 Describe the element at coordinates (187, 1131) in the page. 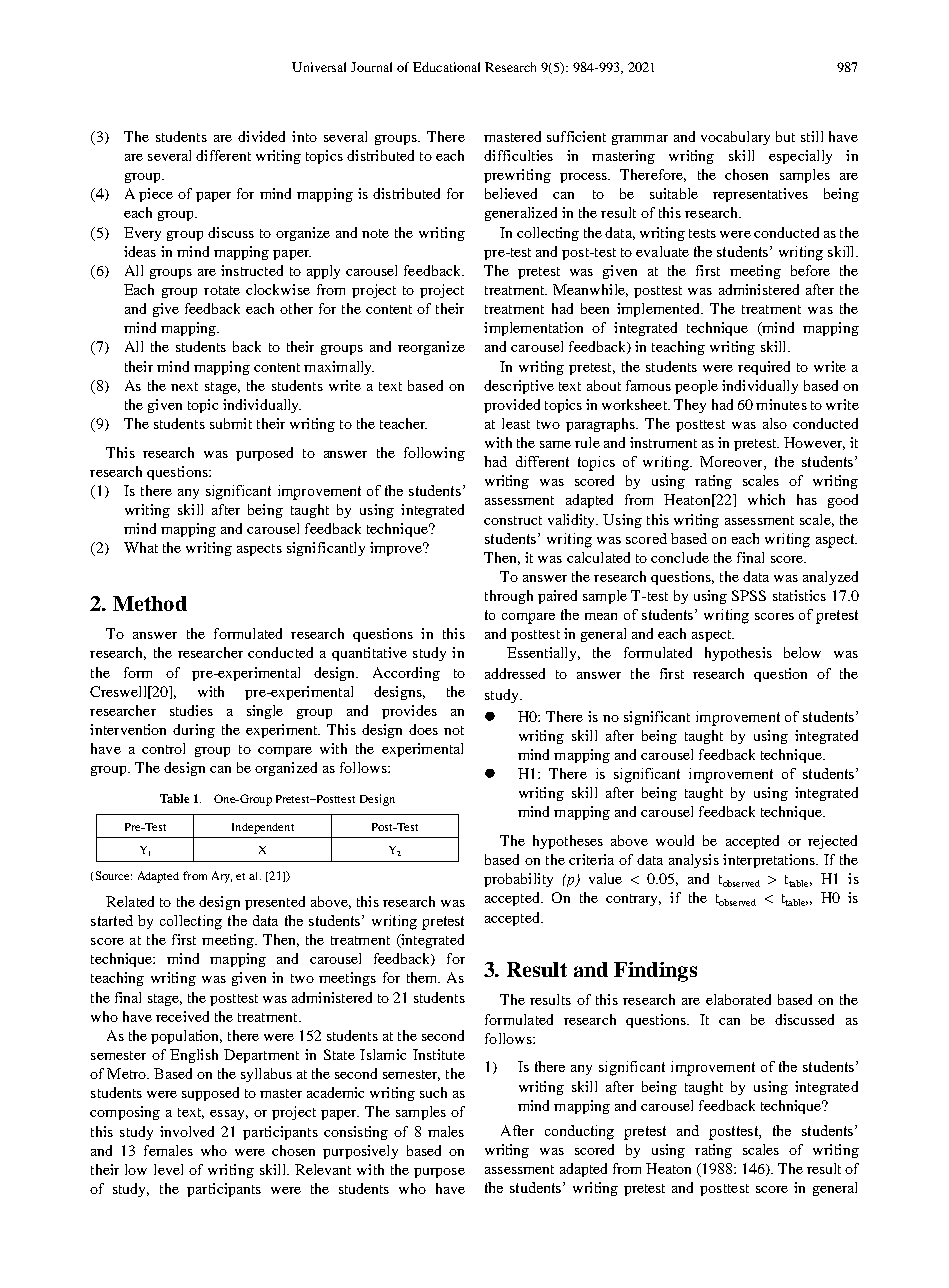

I see `involved` at that location.
